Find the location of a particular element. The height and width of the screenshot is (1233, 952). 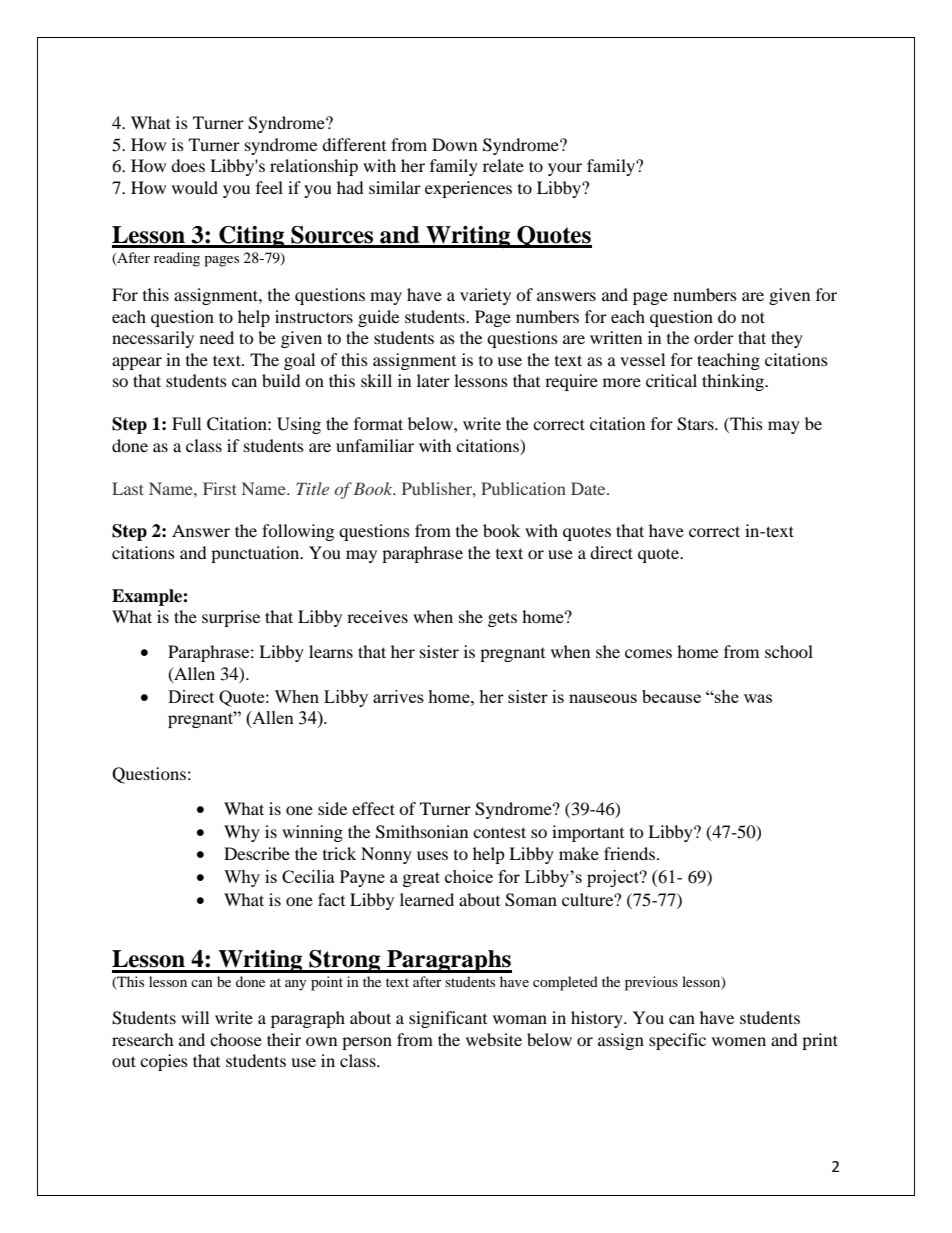

choose is located at coordinates (236, 1039).
